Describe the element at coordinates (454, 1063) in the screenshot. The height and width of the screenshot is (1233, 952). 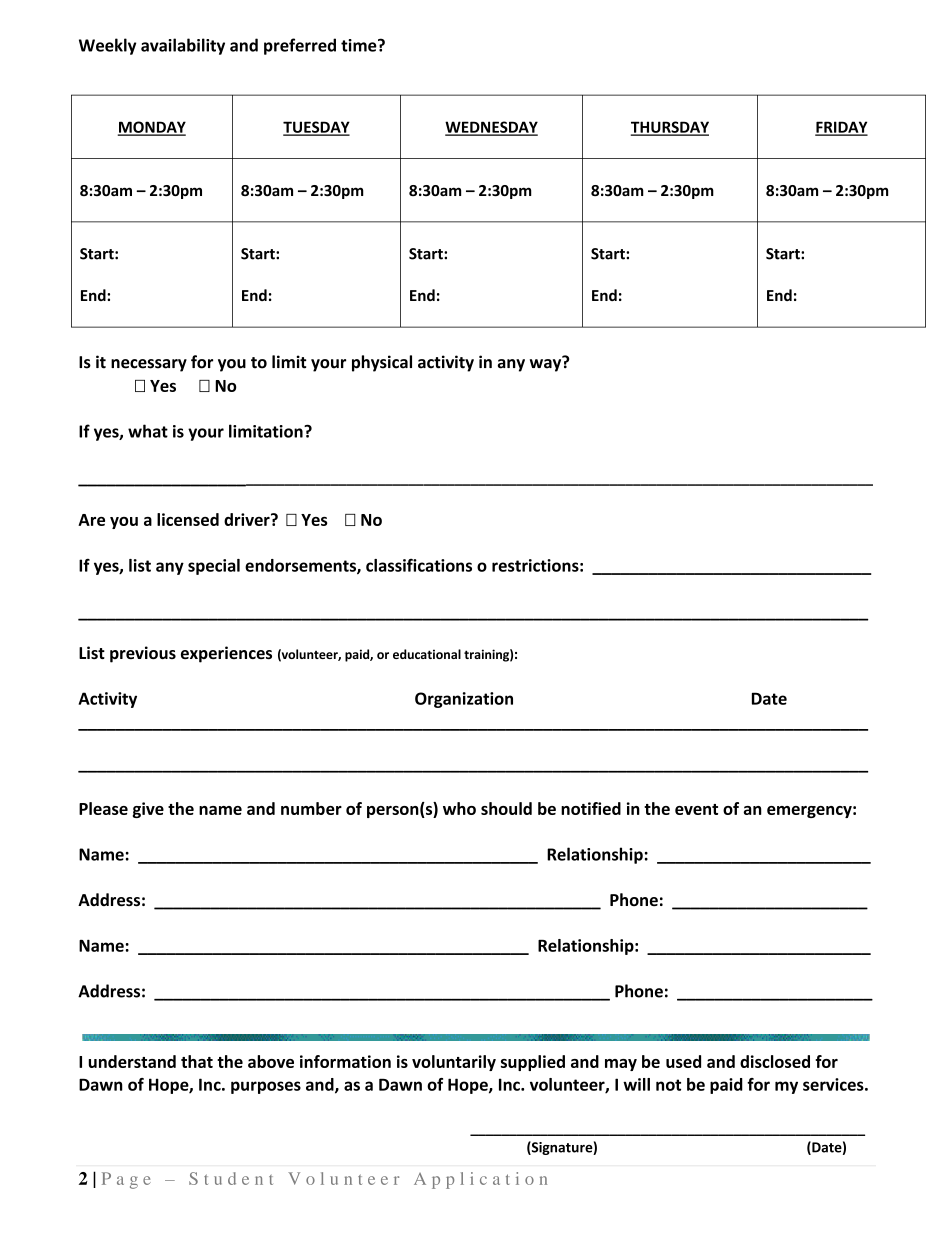
I see `voluntarily` at that location.
